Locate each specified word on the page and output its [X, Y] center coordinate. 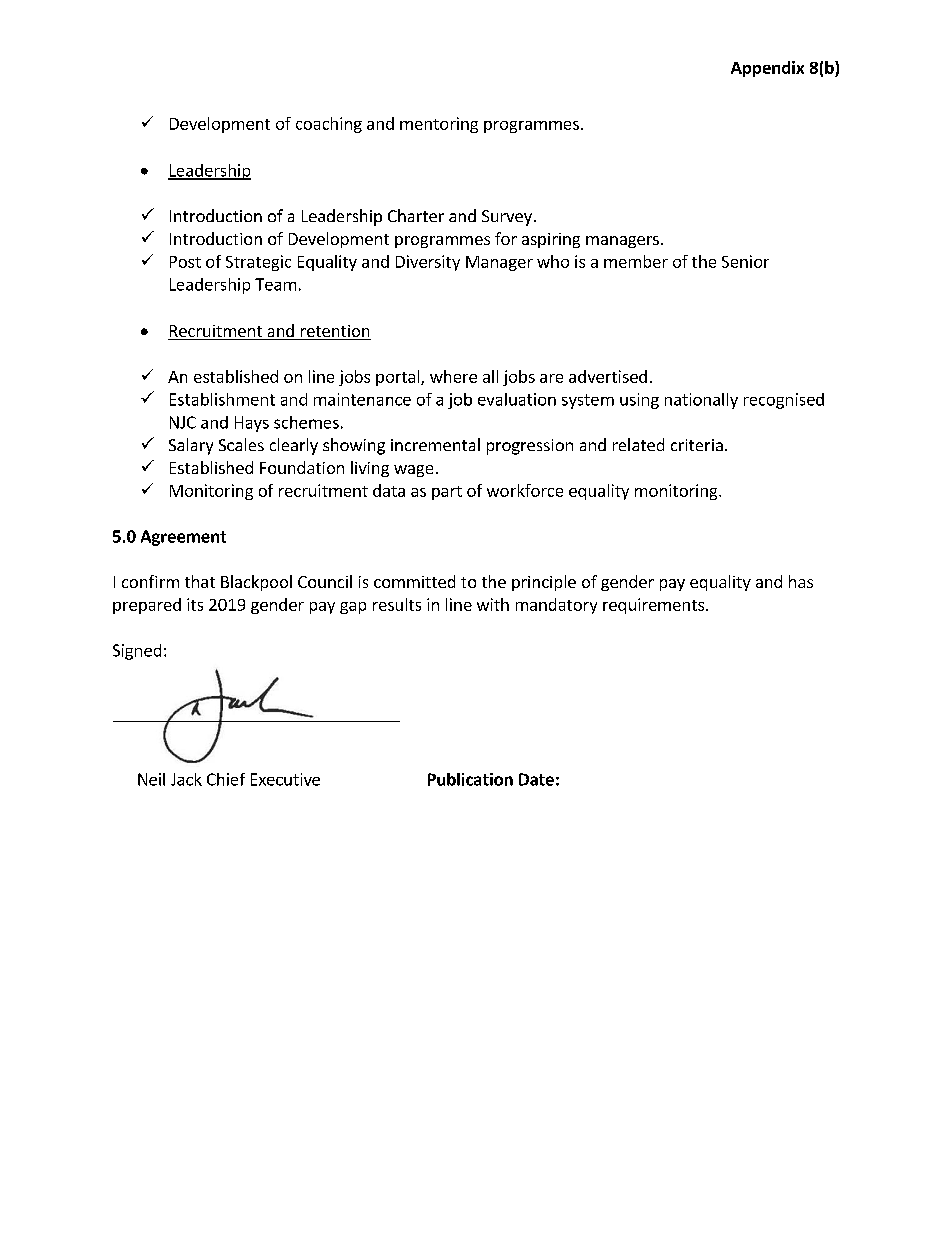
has [801, 581]
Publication [470, 779]
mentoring [439, 125]
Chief [226, 779]
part [447, 493]
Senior [745, 261]
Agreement [183, 538]
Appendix [767, 69]
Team [275, 284]
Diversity [428, 263]
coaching [329, 125]
